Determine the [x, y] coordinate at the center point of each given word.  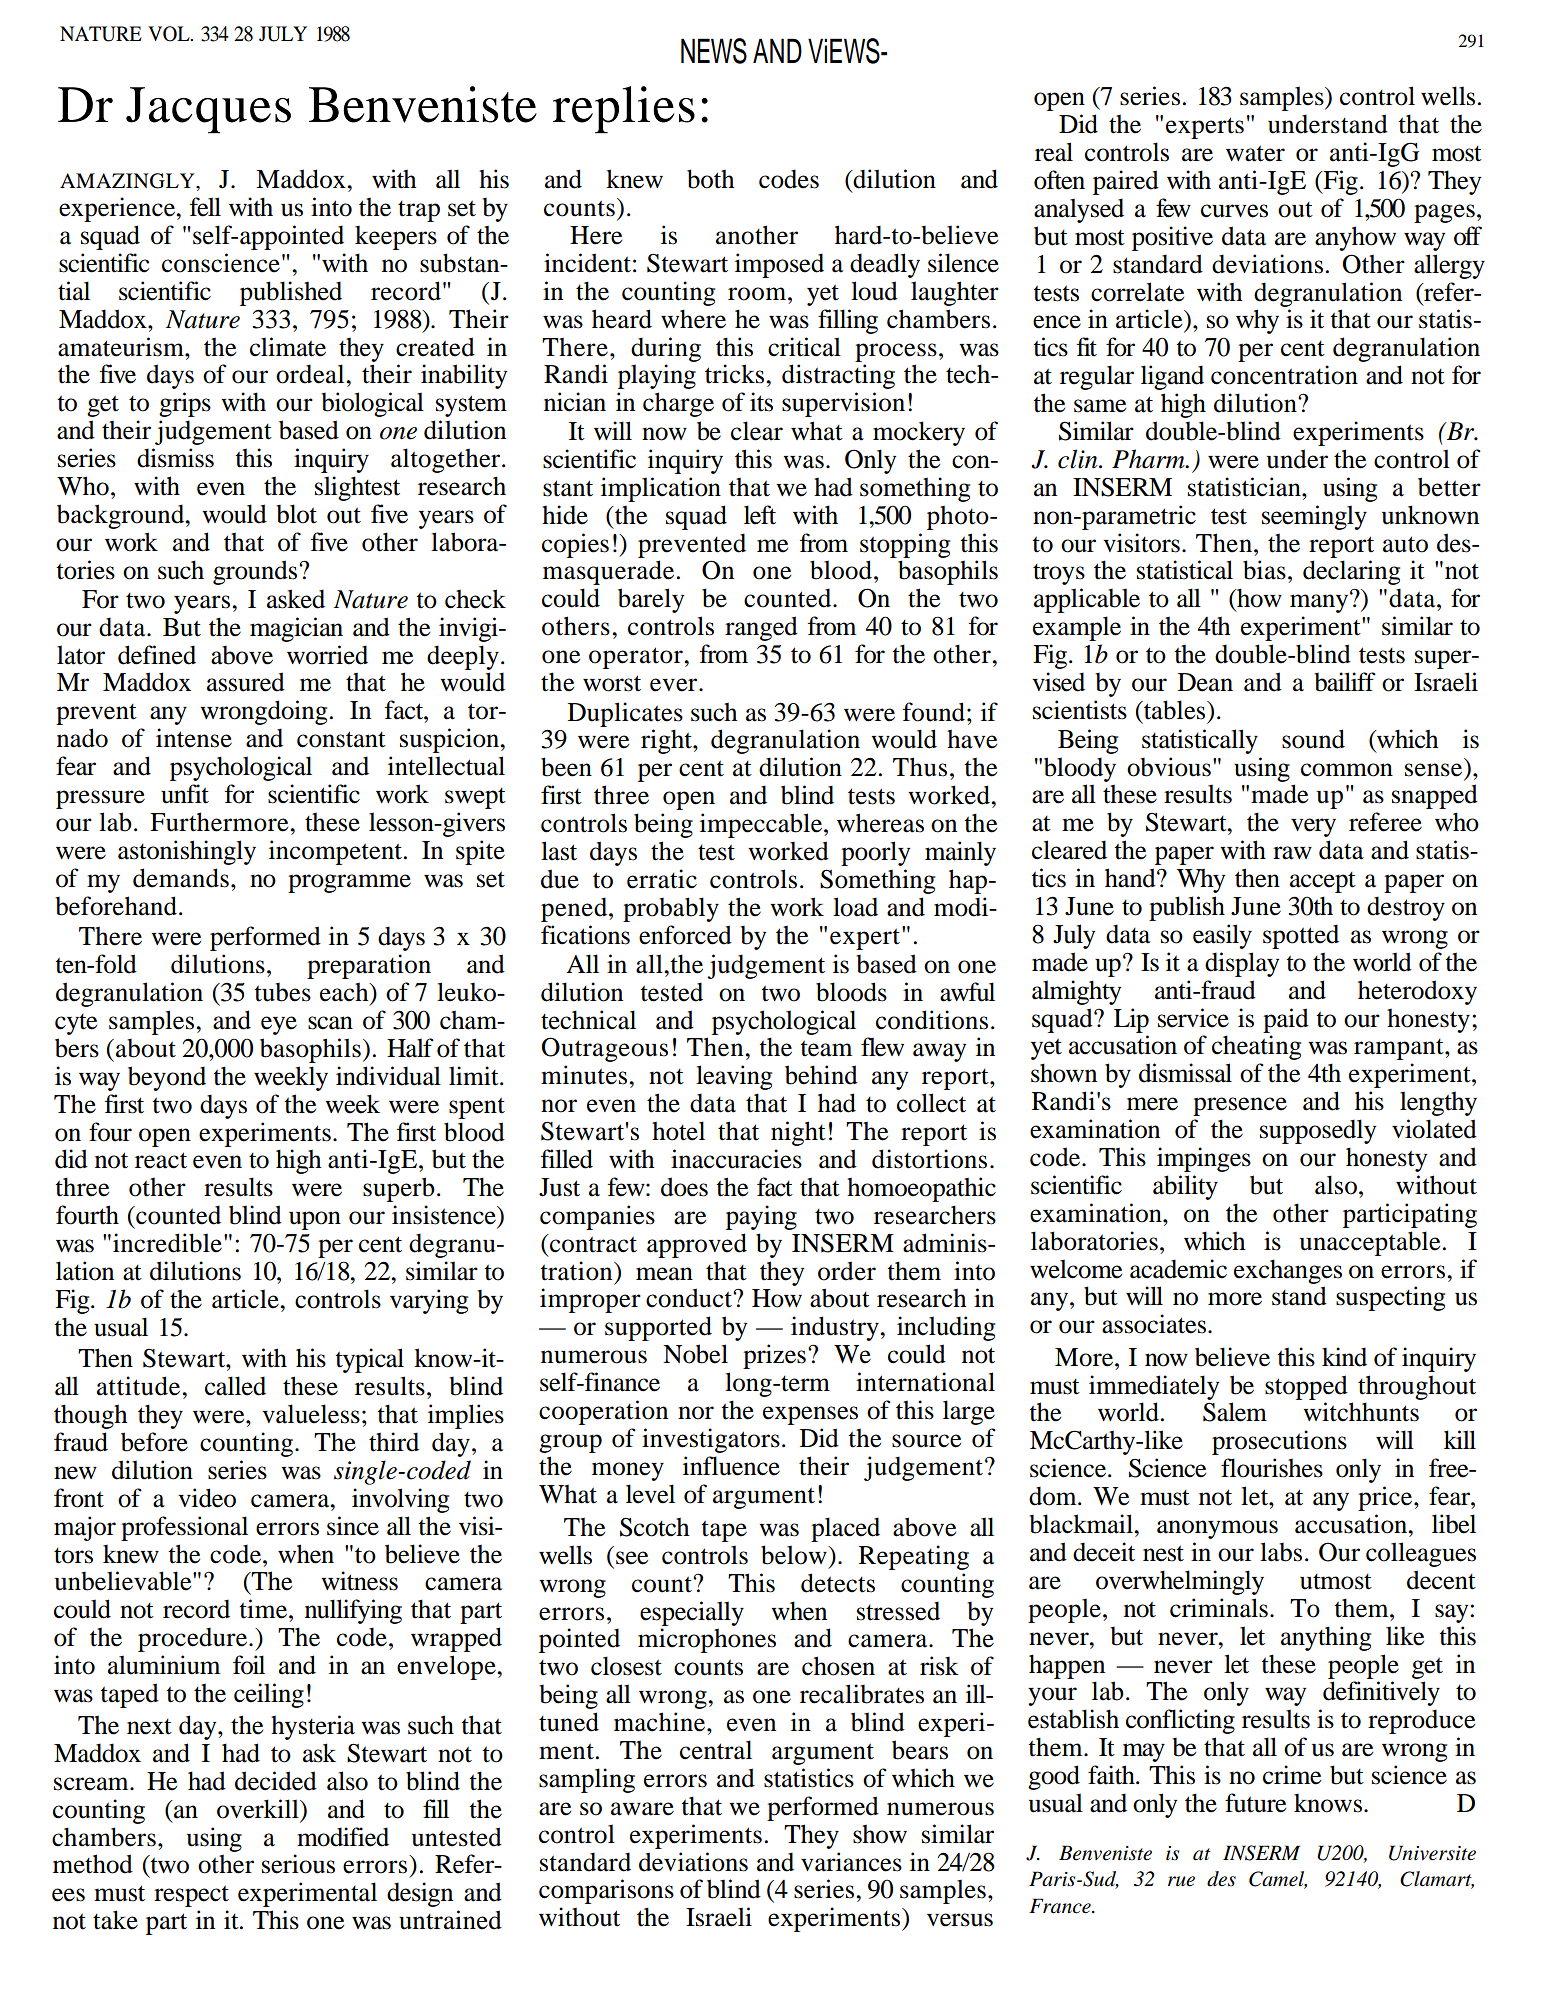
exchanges [1288, 1271]
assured [246, 682]
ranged [761, 628]
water [1255, 154]
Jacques [208, 110]
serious [298, 1864]
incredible [167, 1243]
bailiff [1345, 682]
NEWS [714, 51]
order [847, 1271]
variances [851, 1862]
